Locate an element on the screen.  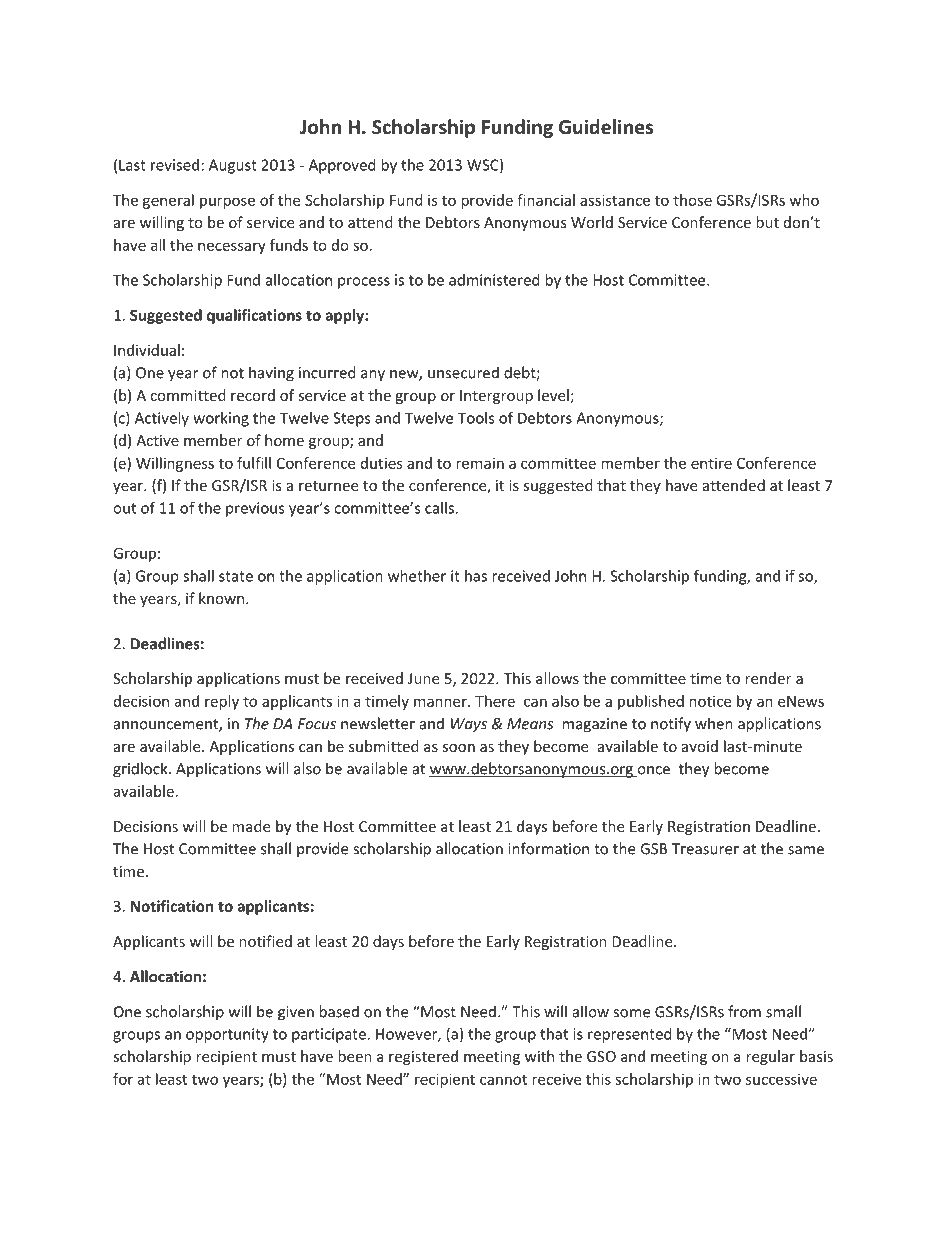
opportunity is located at coordinates (227, 1035).
